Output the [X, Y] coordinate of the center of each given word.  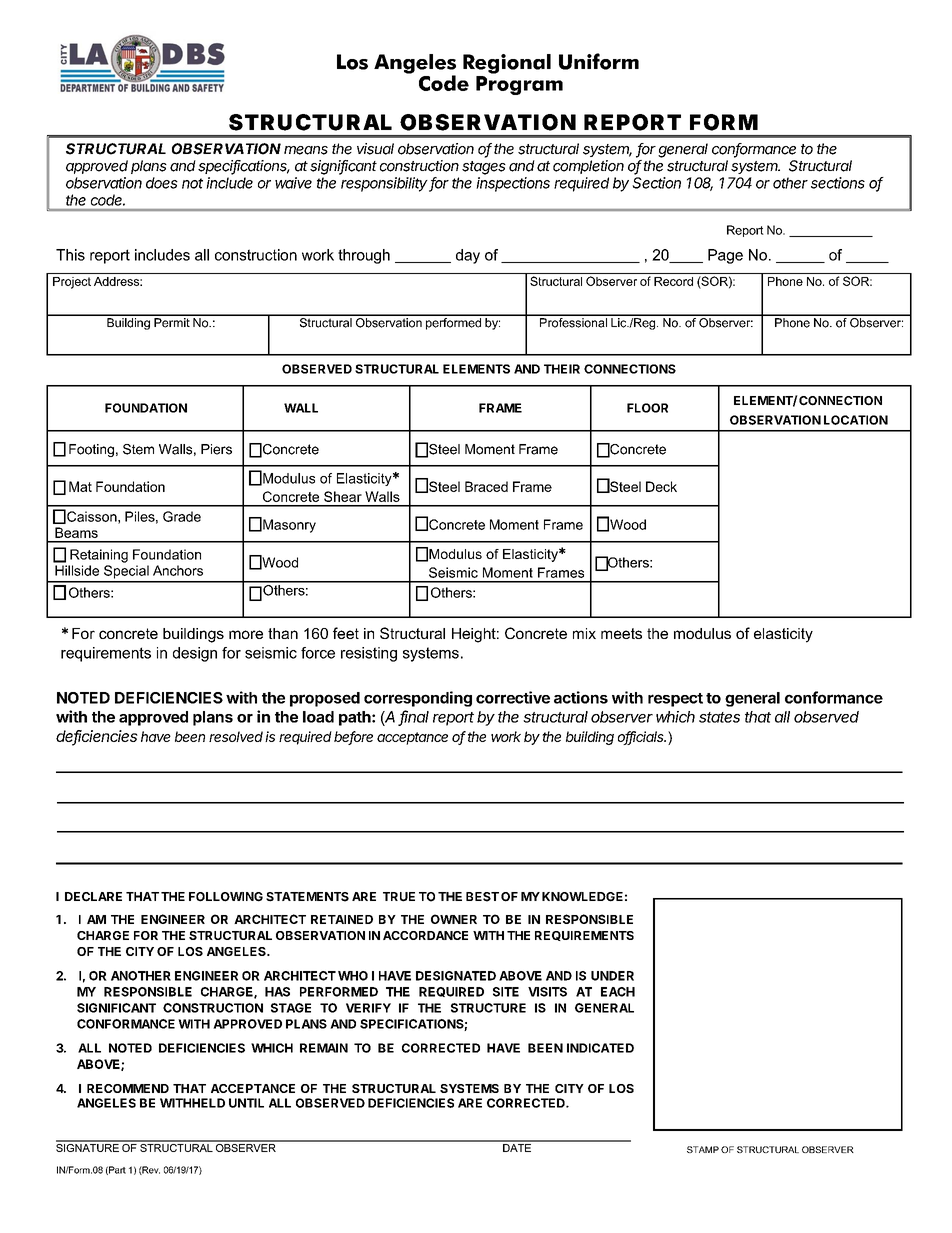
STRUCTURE [488, 1008]
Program [519, 85]
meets [621, 633]
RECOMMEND [128, 1088]
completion [588, 167]
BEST [482, 897]
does [162, 183]
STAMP [703, 1149]
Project [72, 283]
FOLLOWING [226, 897]
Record [673, 281]
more [246, 634]
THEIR [562, 369]
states [719, 717]
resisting [369, 654]
